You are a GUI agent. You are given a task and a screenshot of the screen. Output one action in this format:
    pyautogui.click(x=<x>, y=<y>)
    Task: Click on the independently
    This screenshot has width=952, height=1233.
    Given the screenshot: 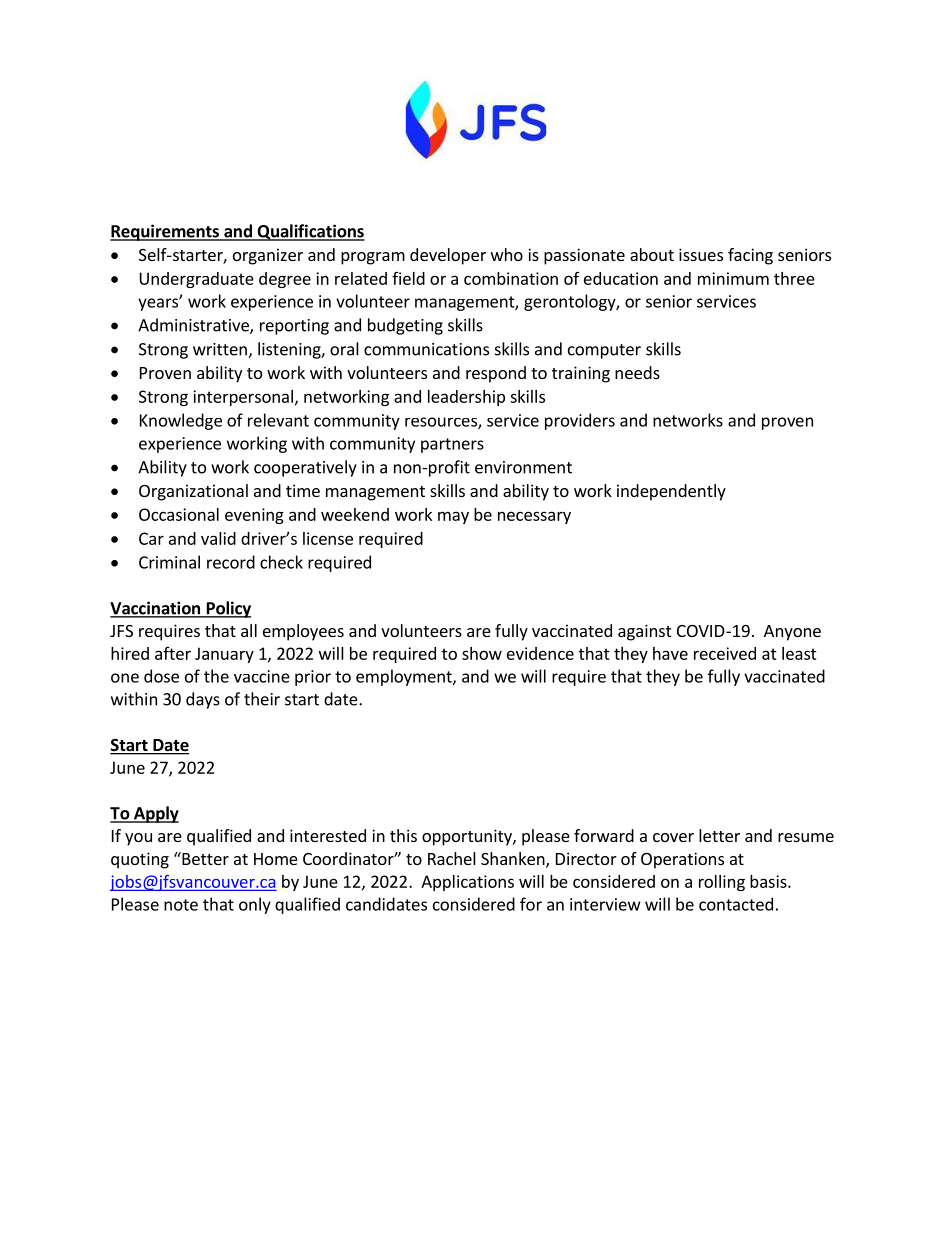 What is the action you would take?
    pyautogui.click(x=671, y=492)
